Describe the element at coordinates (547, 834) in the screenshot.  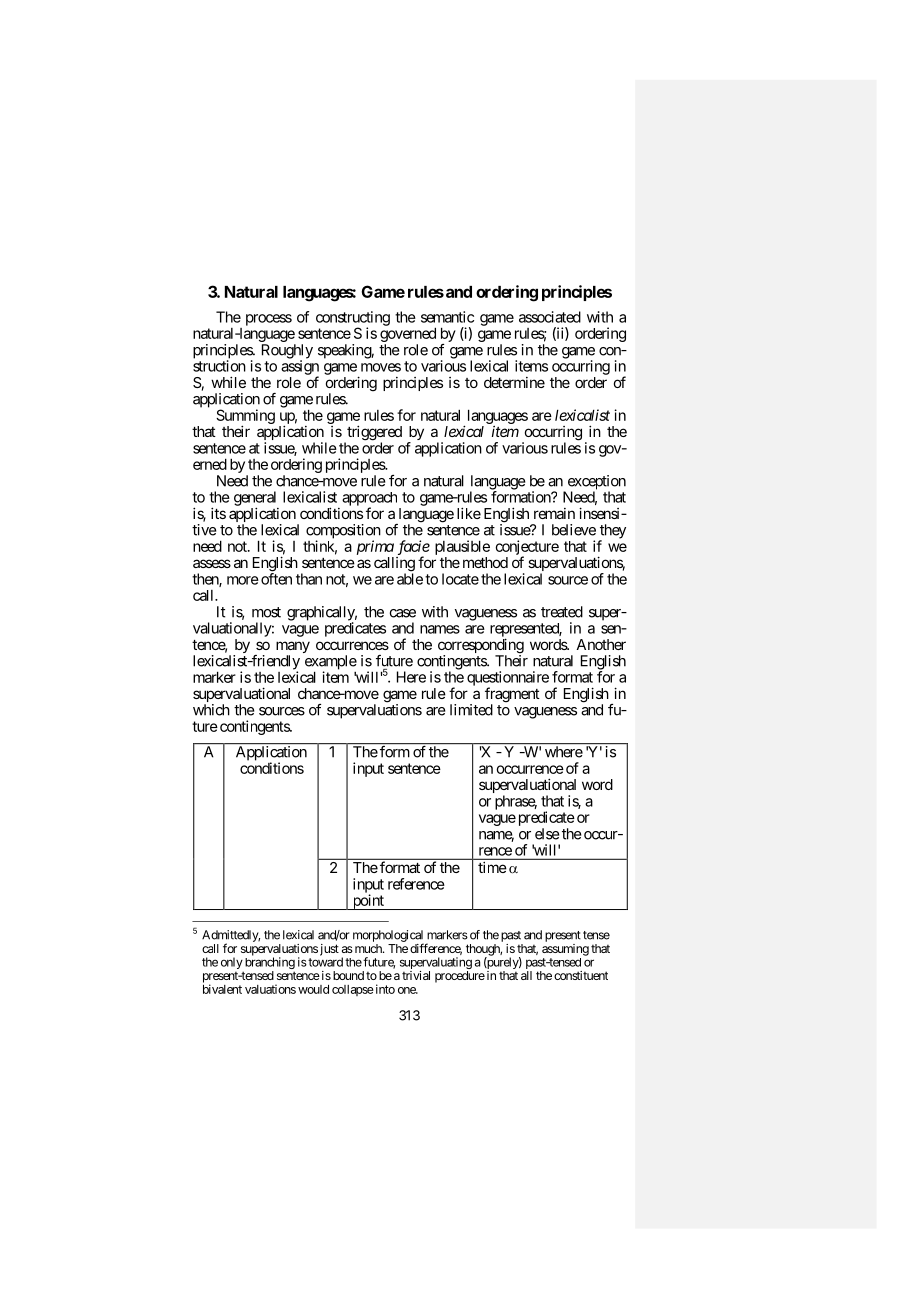
I see `else` at that location.
